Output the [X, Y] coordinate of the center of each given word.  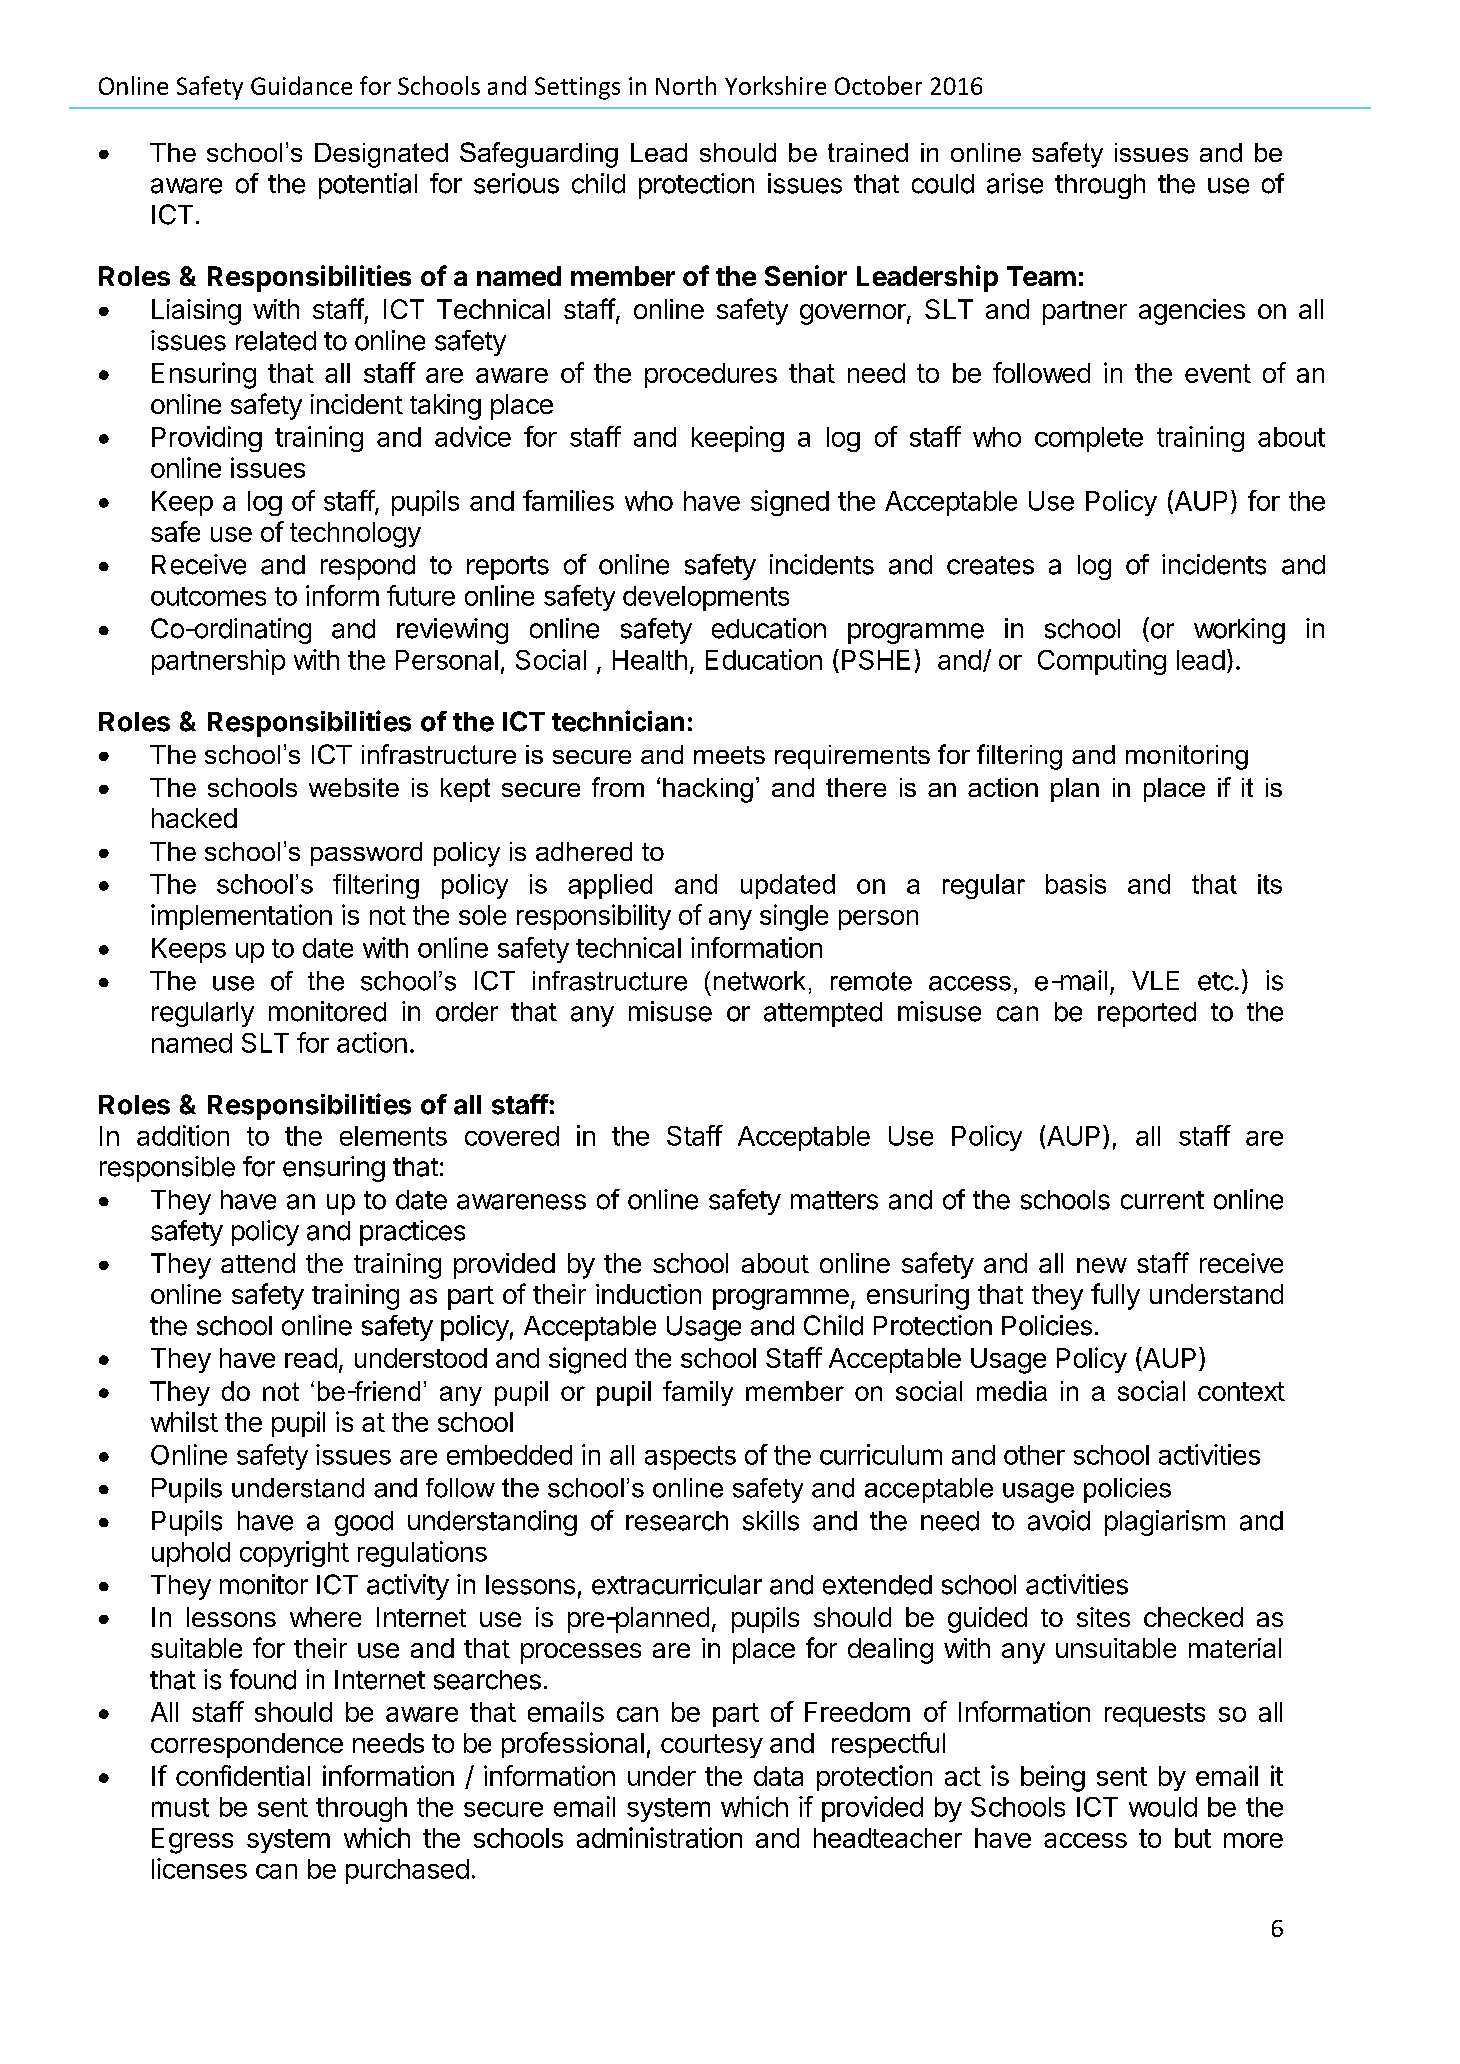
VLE [1155, 980]
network [759, 981]
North [686, 85]
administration [659, 1837]
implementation [241, 917]
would [1163, 1807]
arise [1015, 183]
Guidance [301, 85]
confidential [243, 1775]
